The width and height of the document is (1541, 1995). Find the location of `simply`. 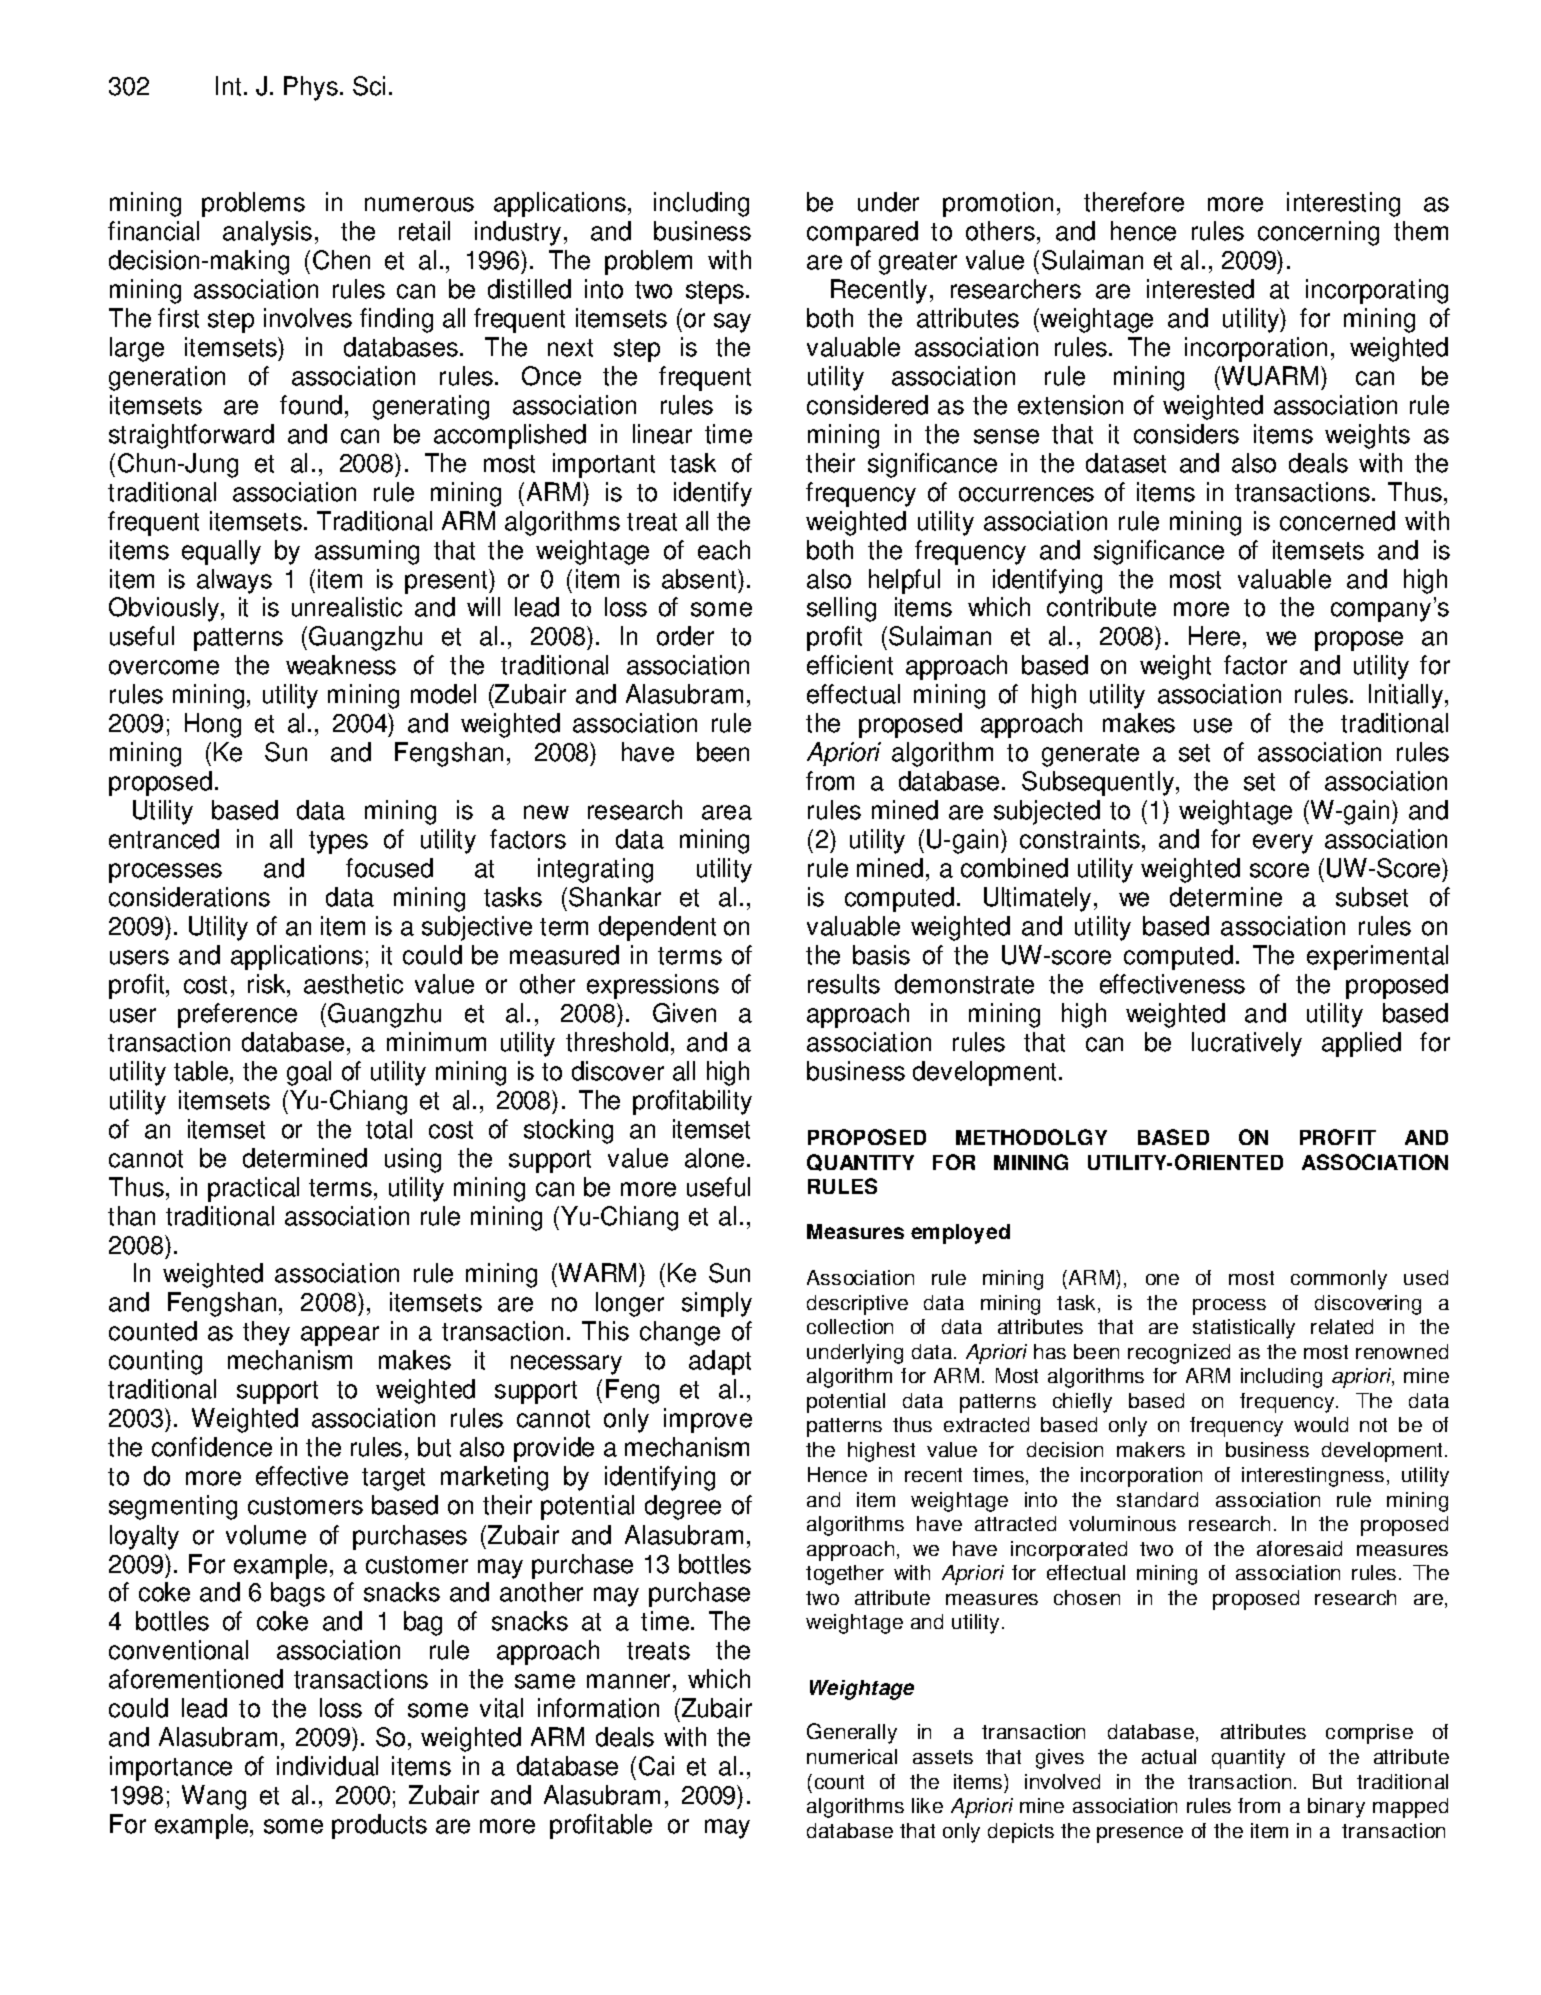

simply is located at coordinates (717, 1304).
